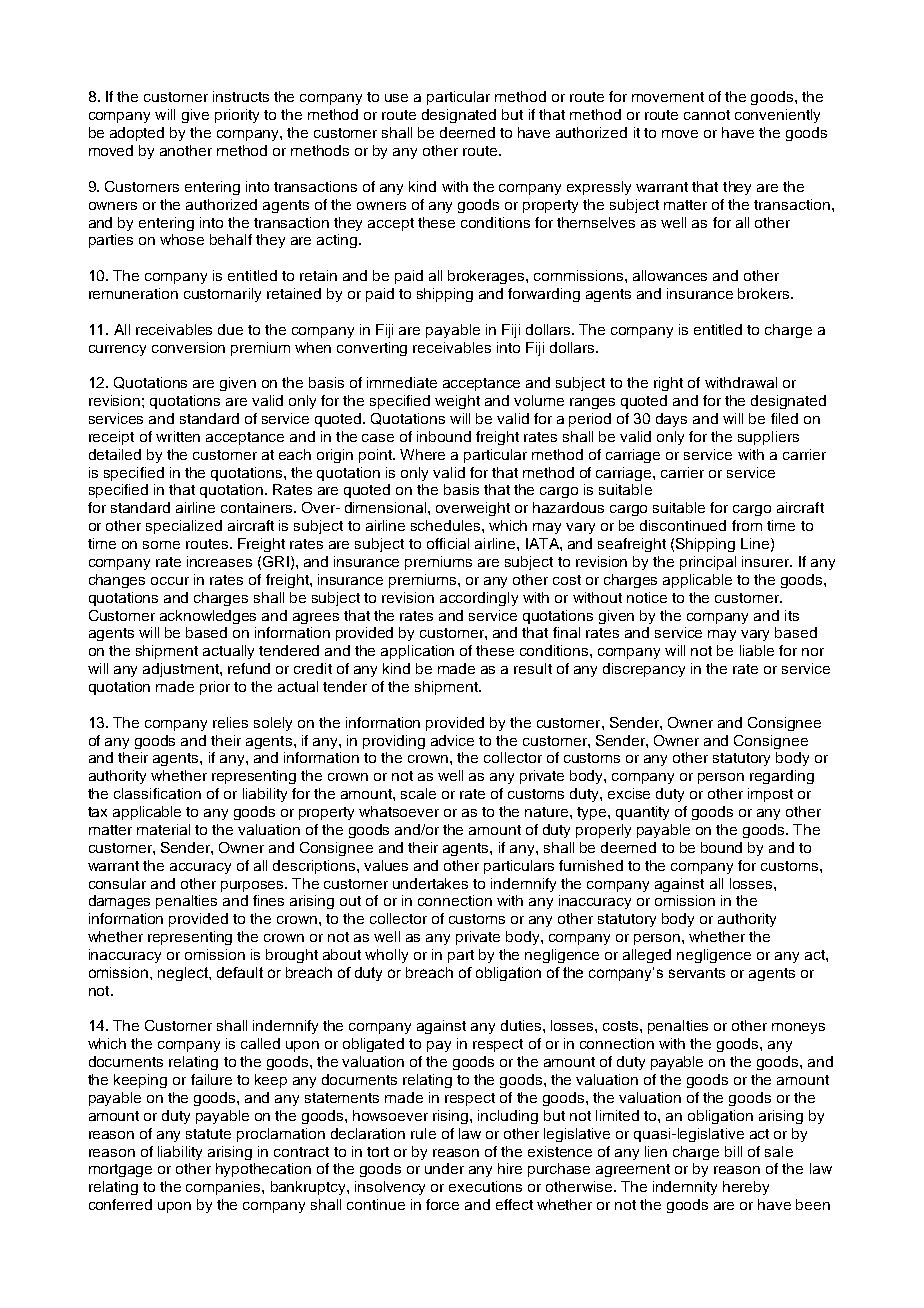  I want to click on bill, so click(733, 1151).
